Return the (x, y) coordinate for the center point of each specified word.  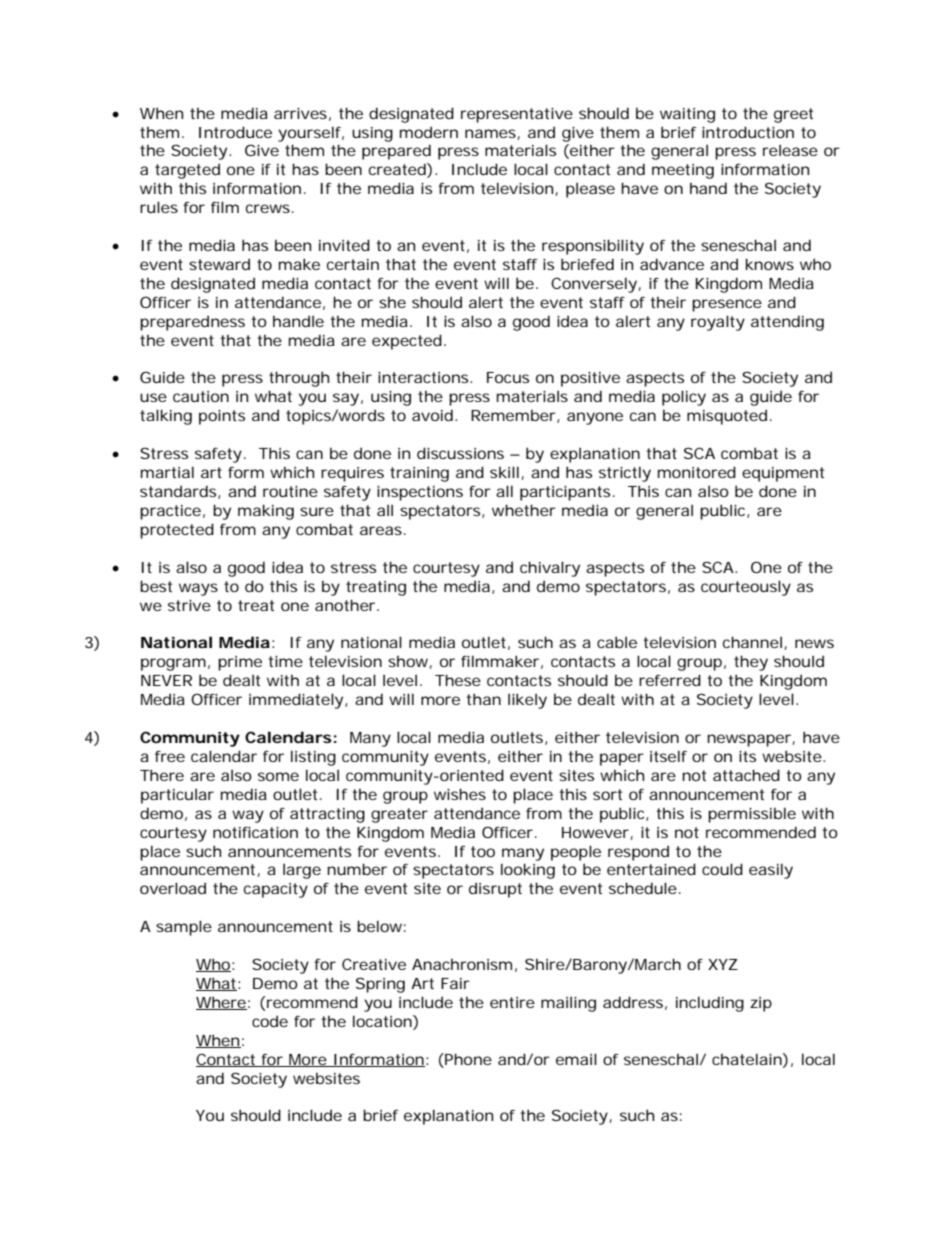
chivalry (550, 569)
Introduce (235, 132)
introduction (748, 132)
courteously (746, 588)
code (270, 1021)
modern (429, 132)
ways (198, 589)
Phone (467, 1059)
